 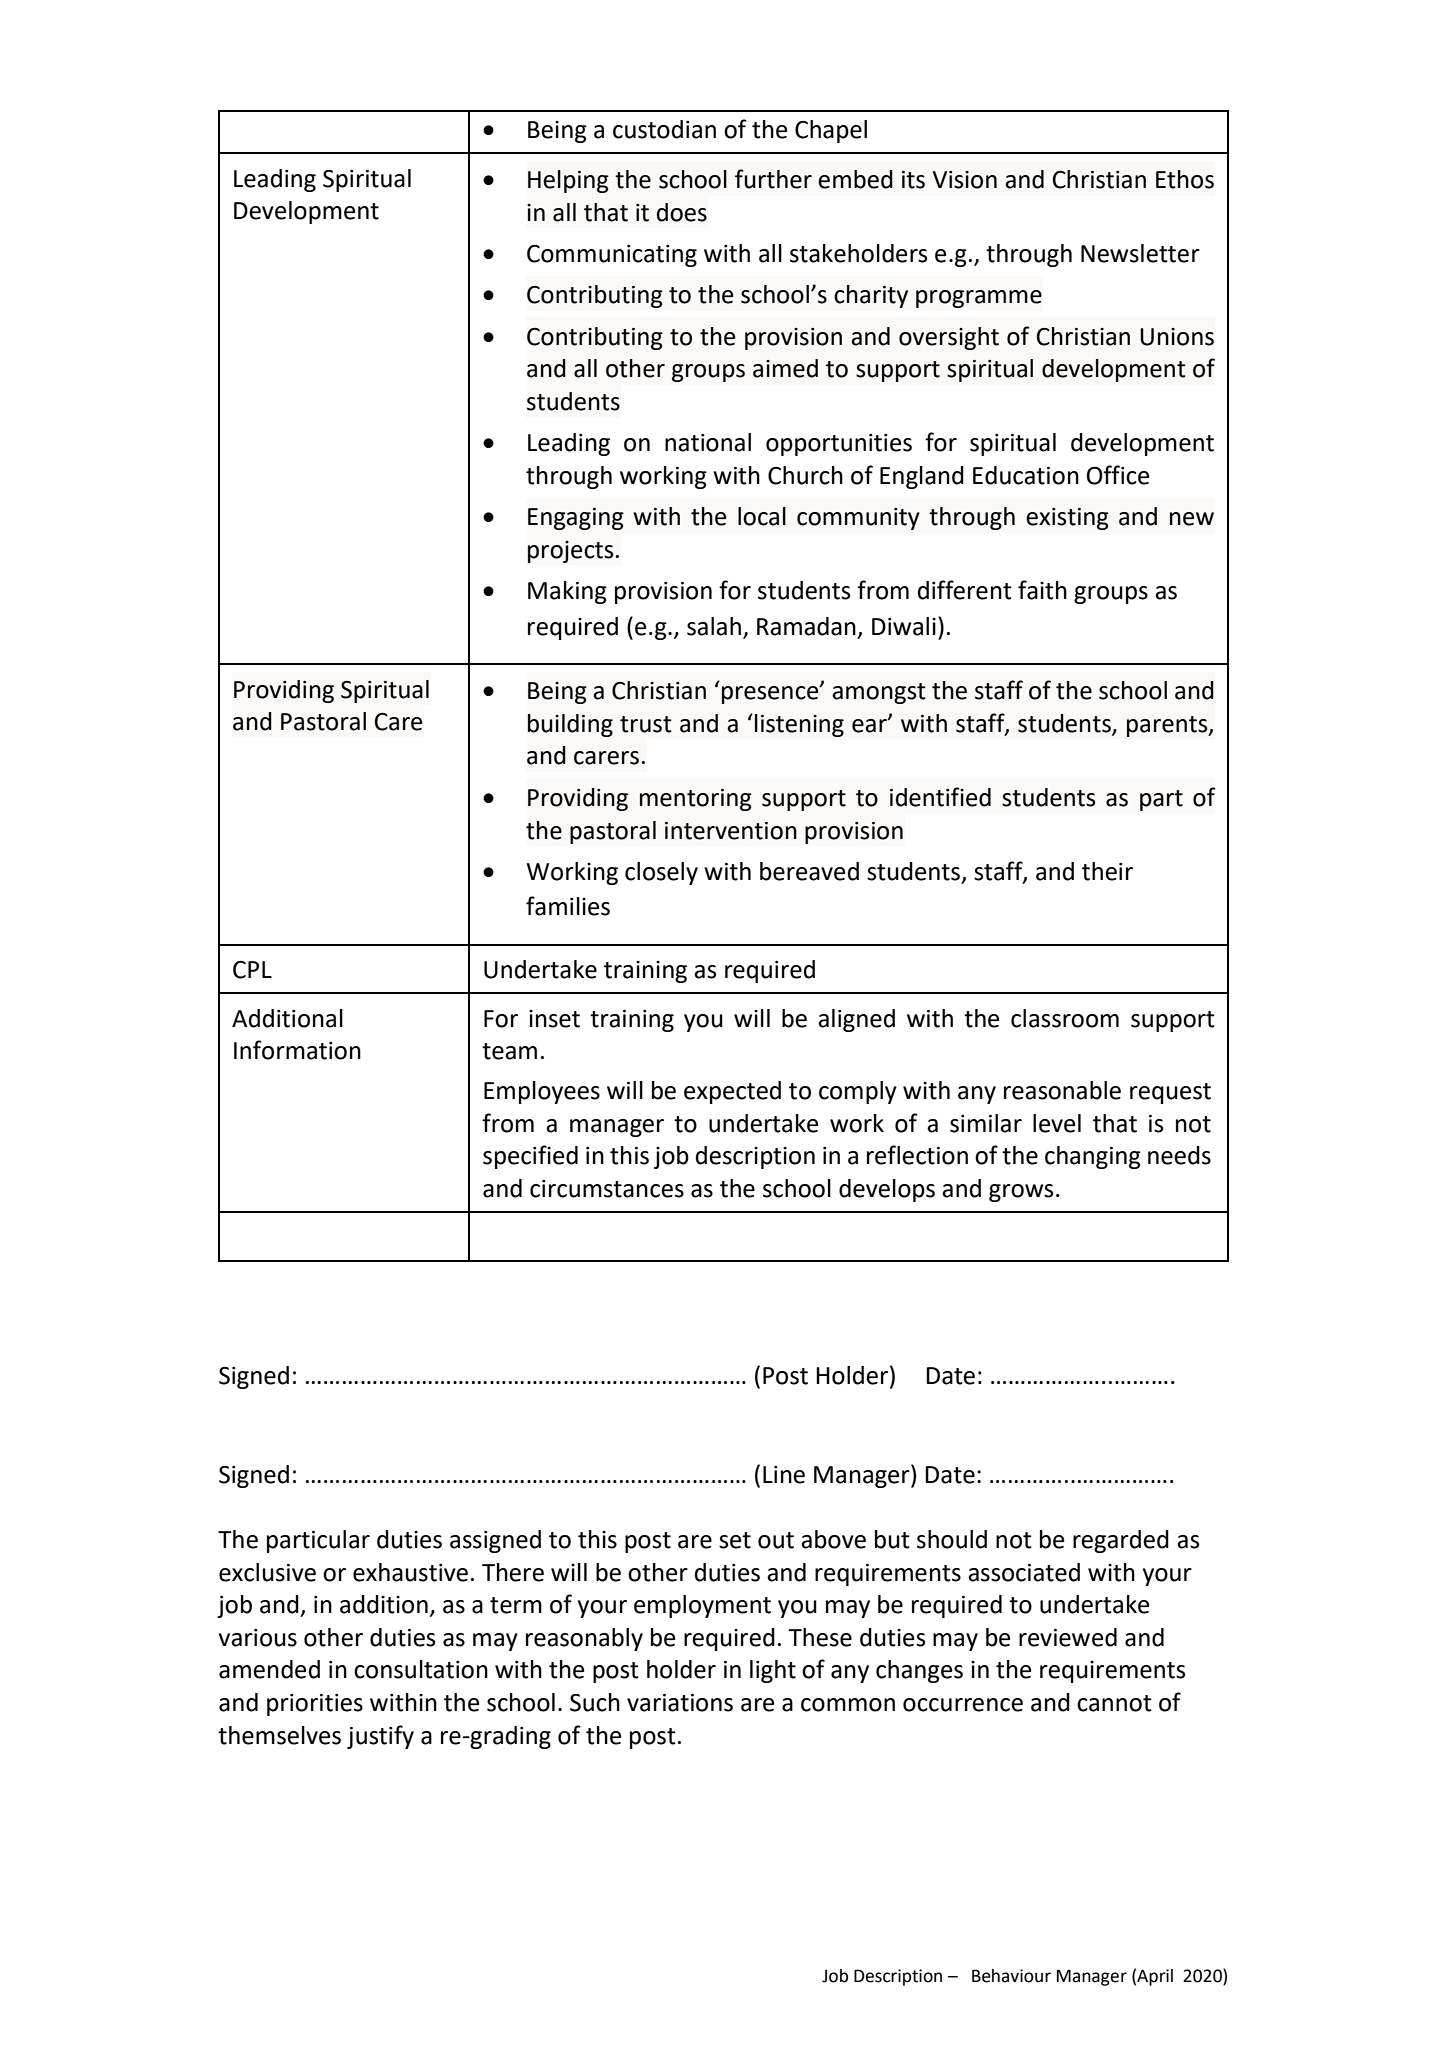 What do you see at coordinates (297, 1050) in the document?
I see `Information` at bounding box center [297, 1050].
